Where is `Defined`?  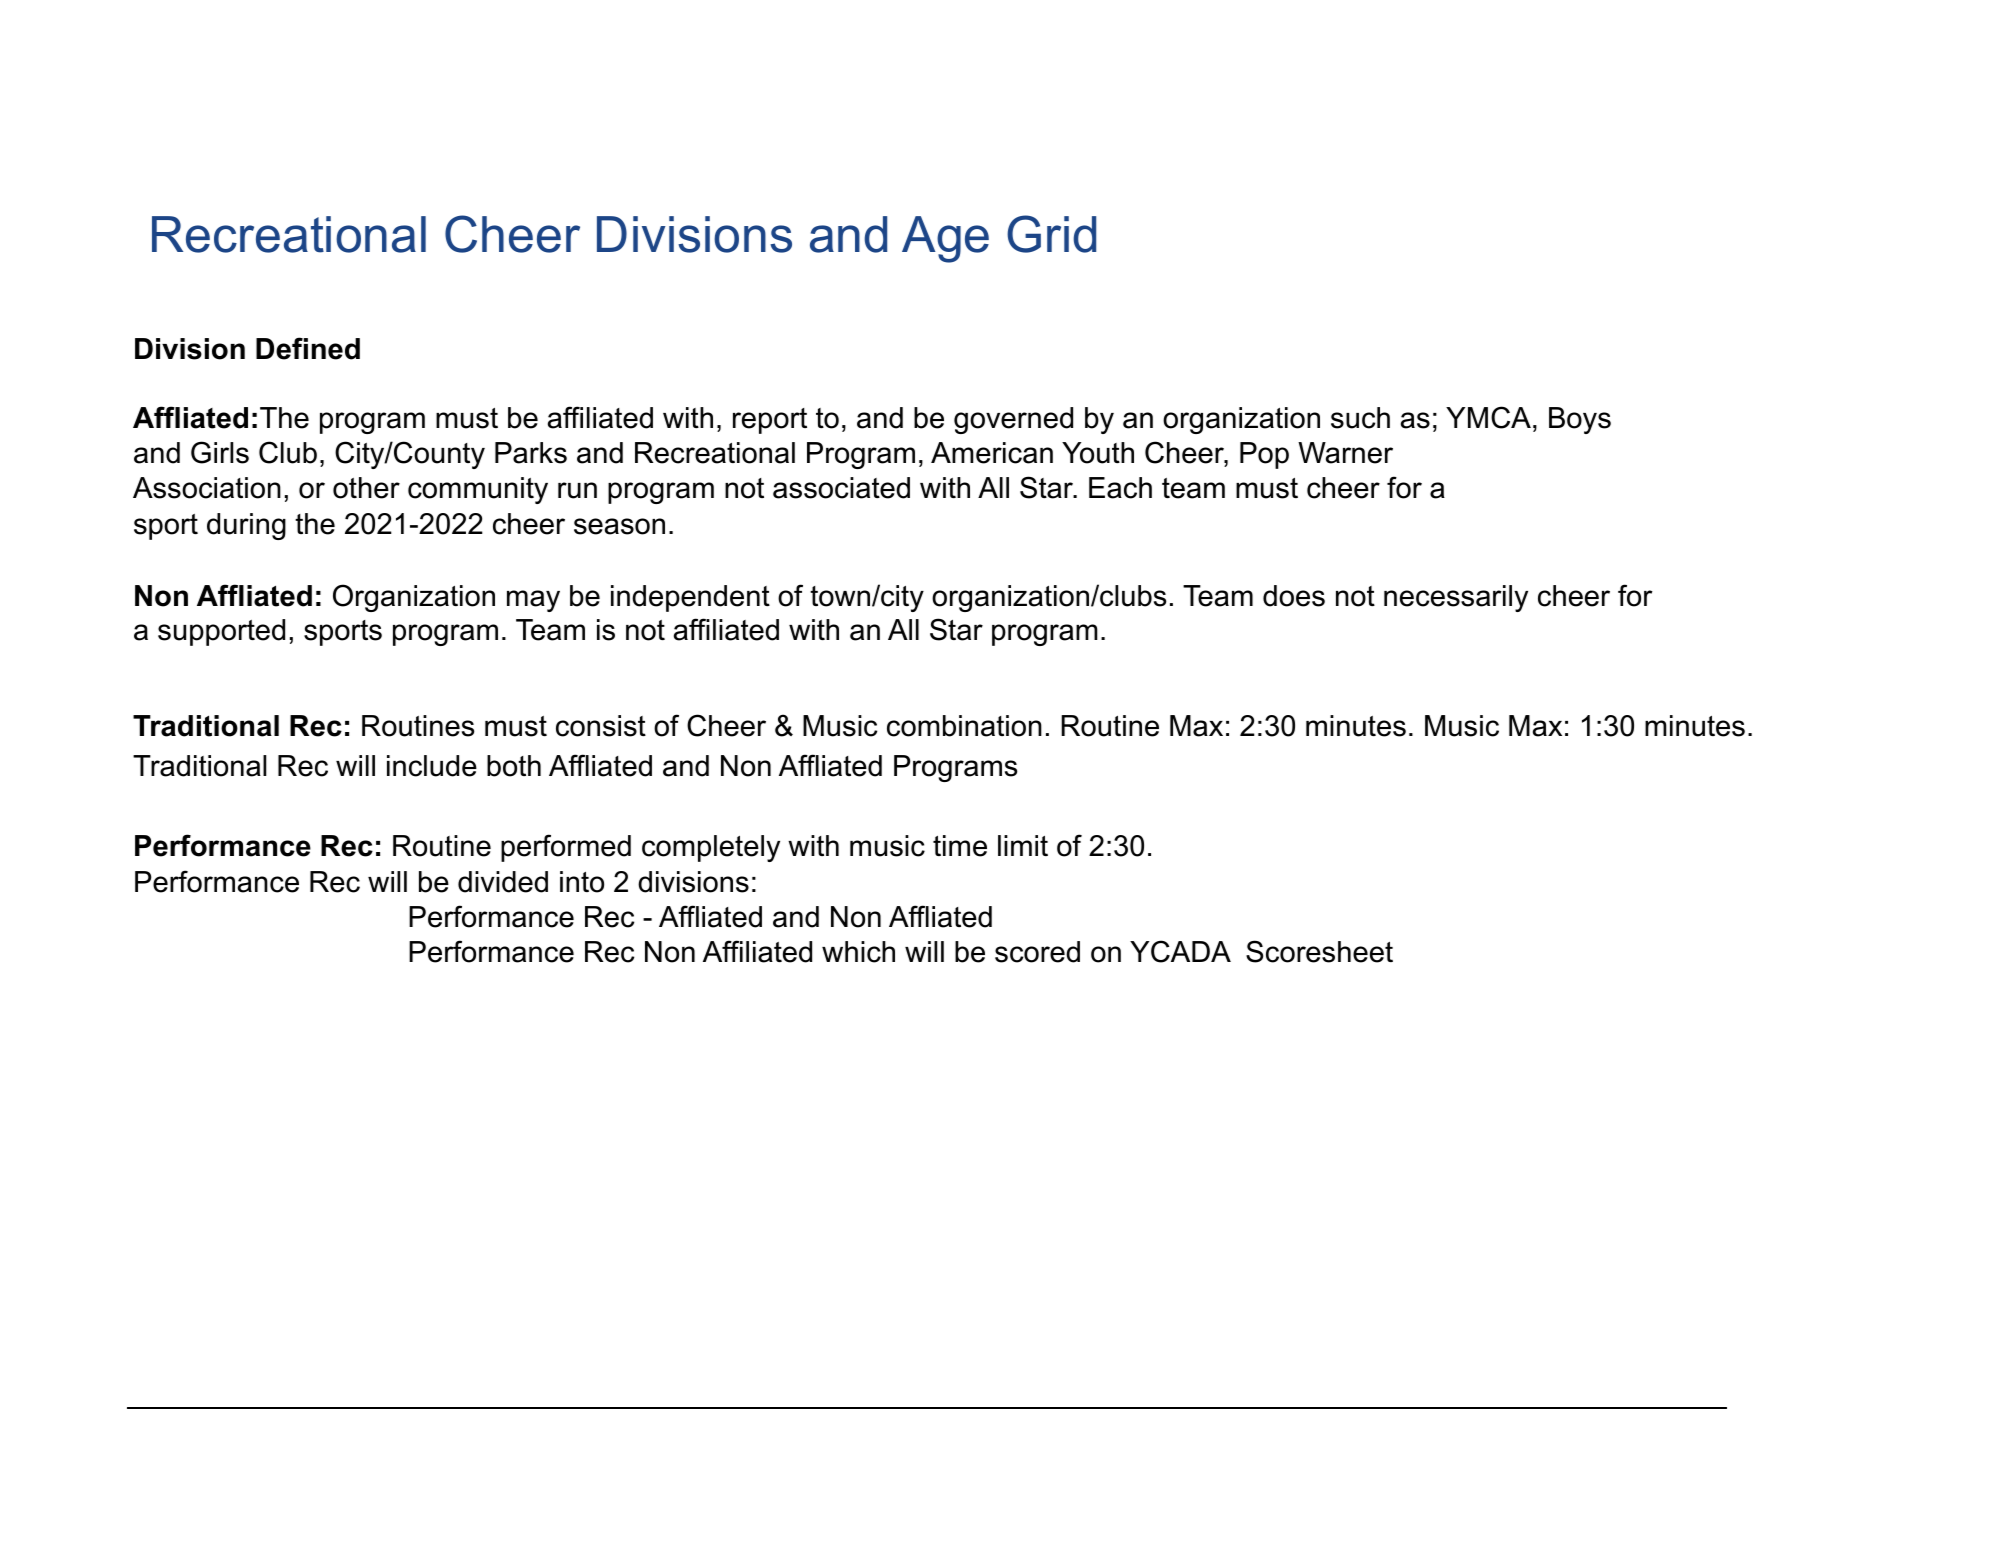
Defined is located at coordinates (308, 348).
